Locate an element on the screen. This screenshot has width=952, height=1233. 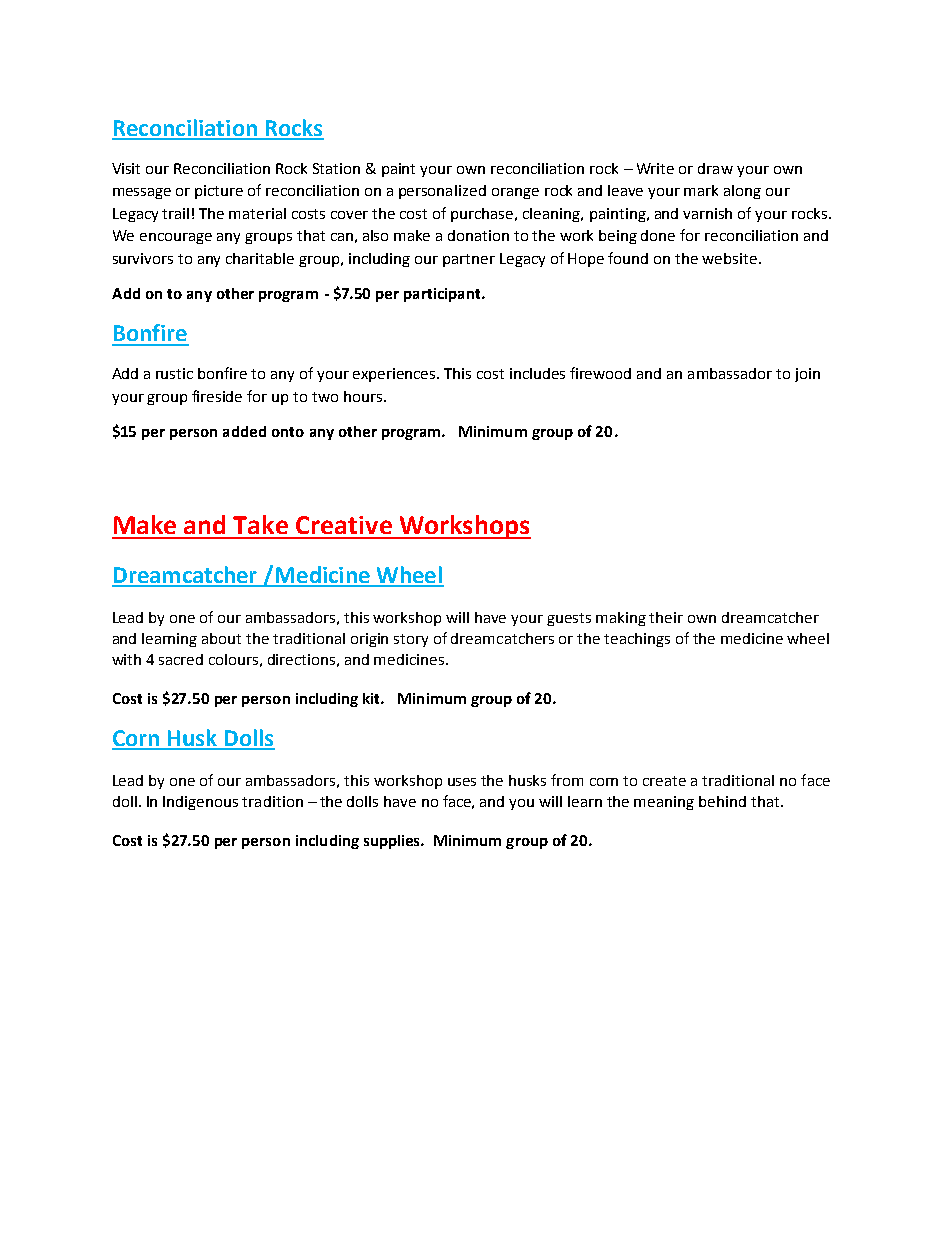
Indigenous is located at coordinates (200, 803).
